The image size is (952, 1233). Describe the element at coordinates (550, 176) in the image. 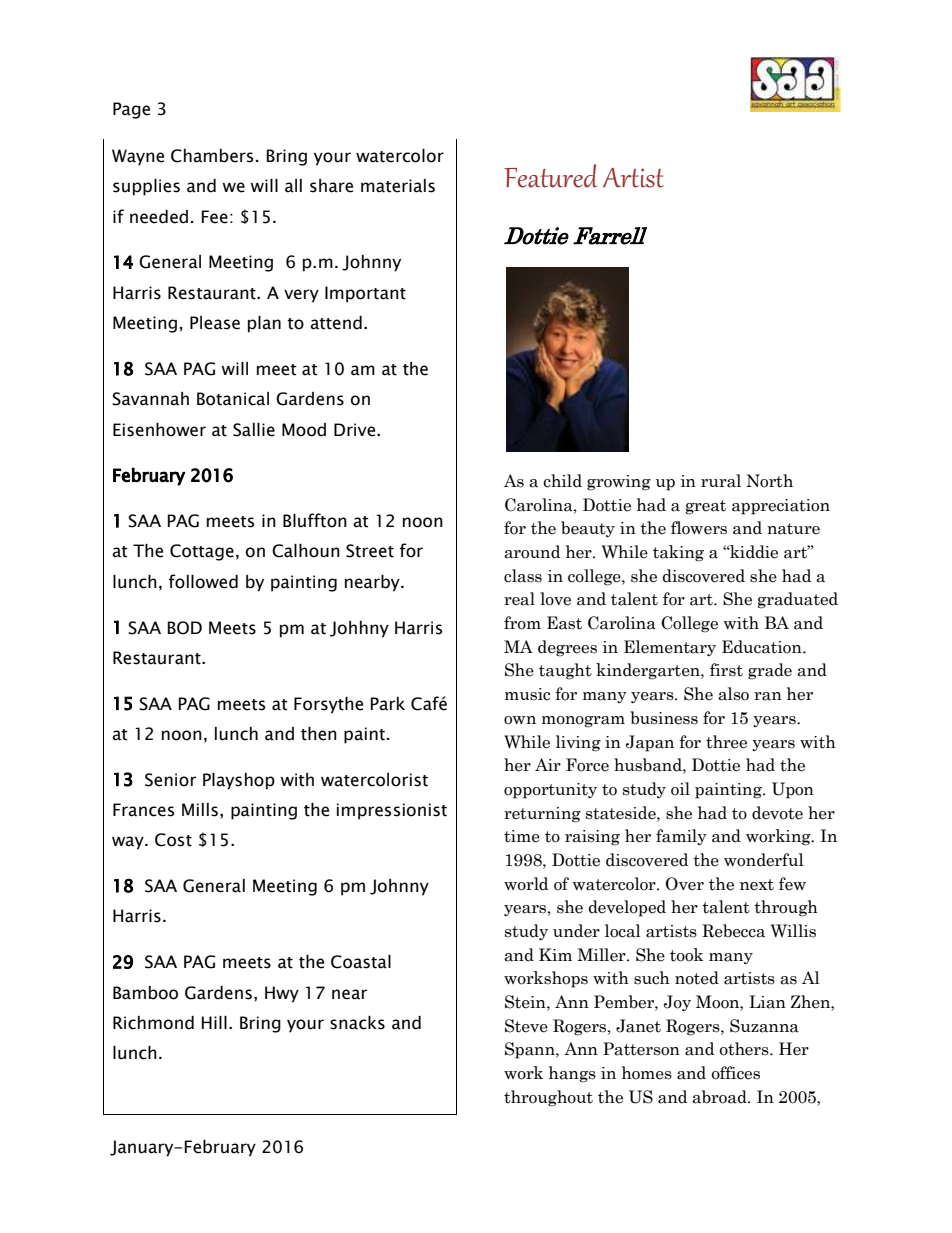

I see `Featured` at that location.
